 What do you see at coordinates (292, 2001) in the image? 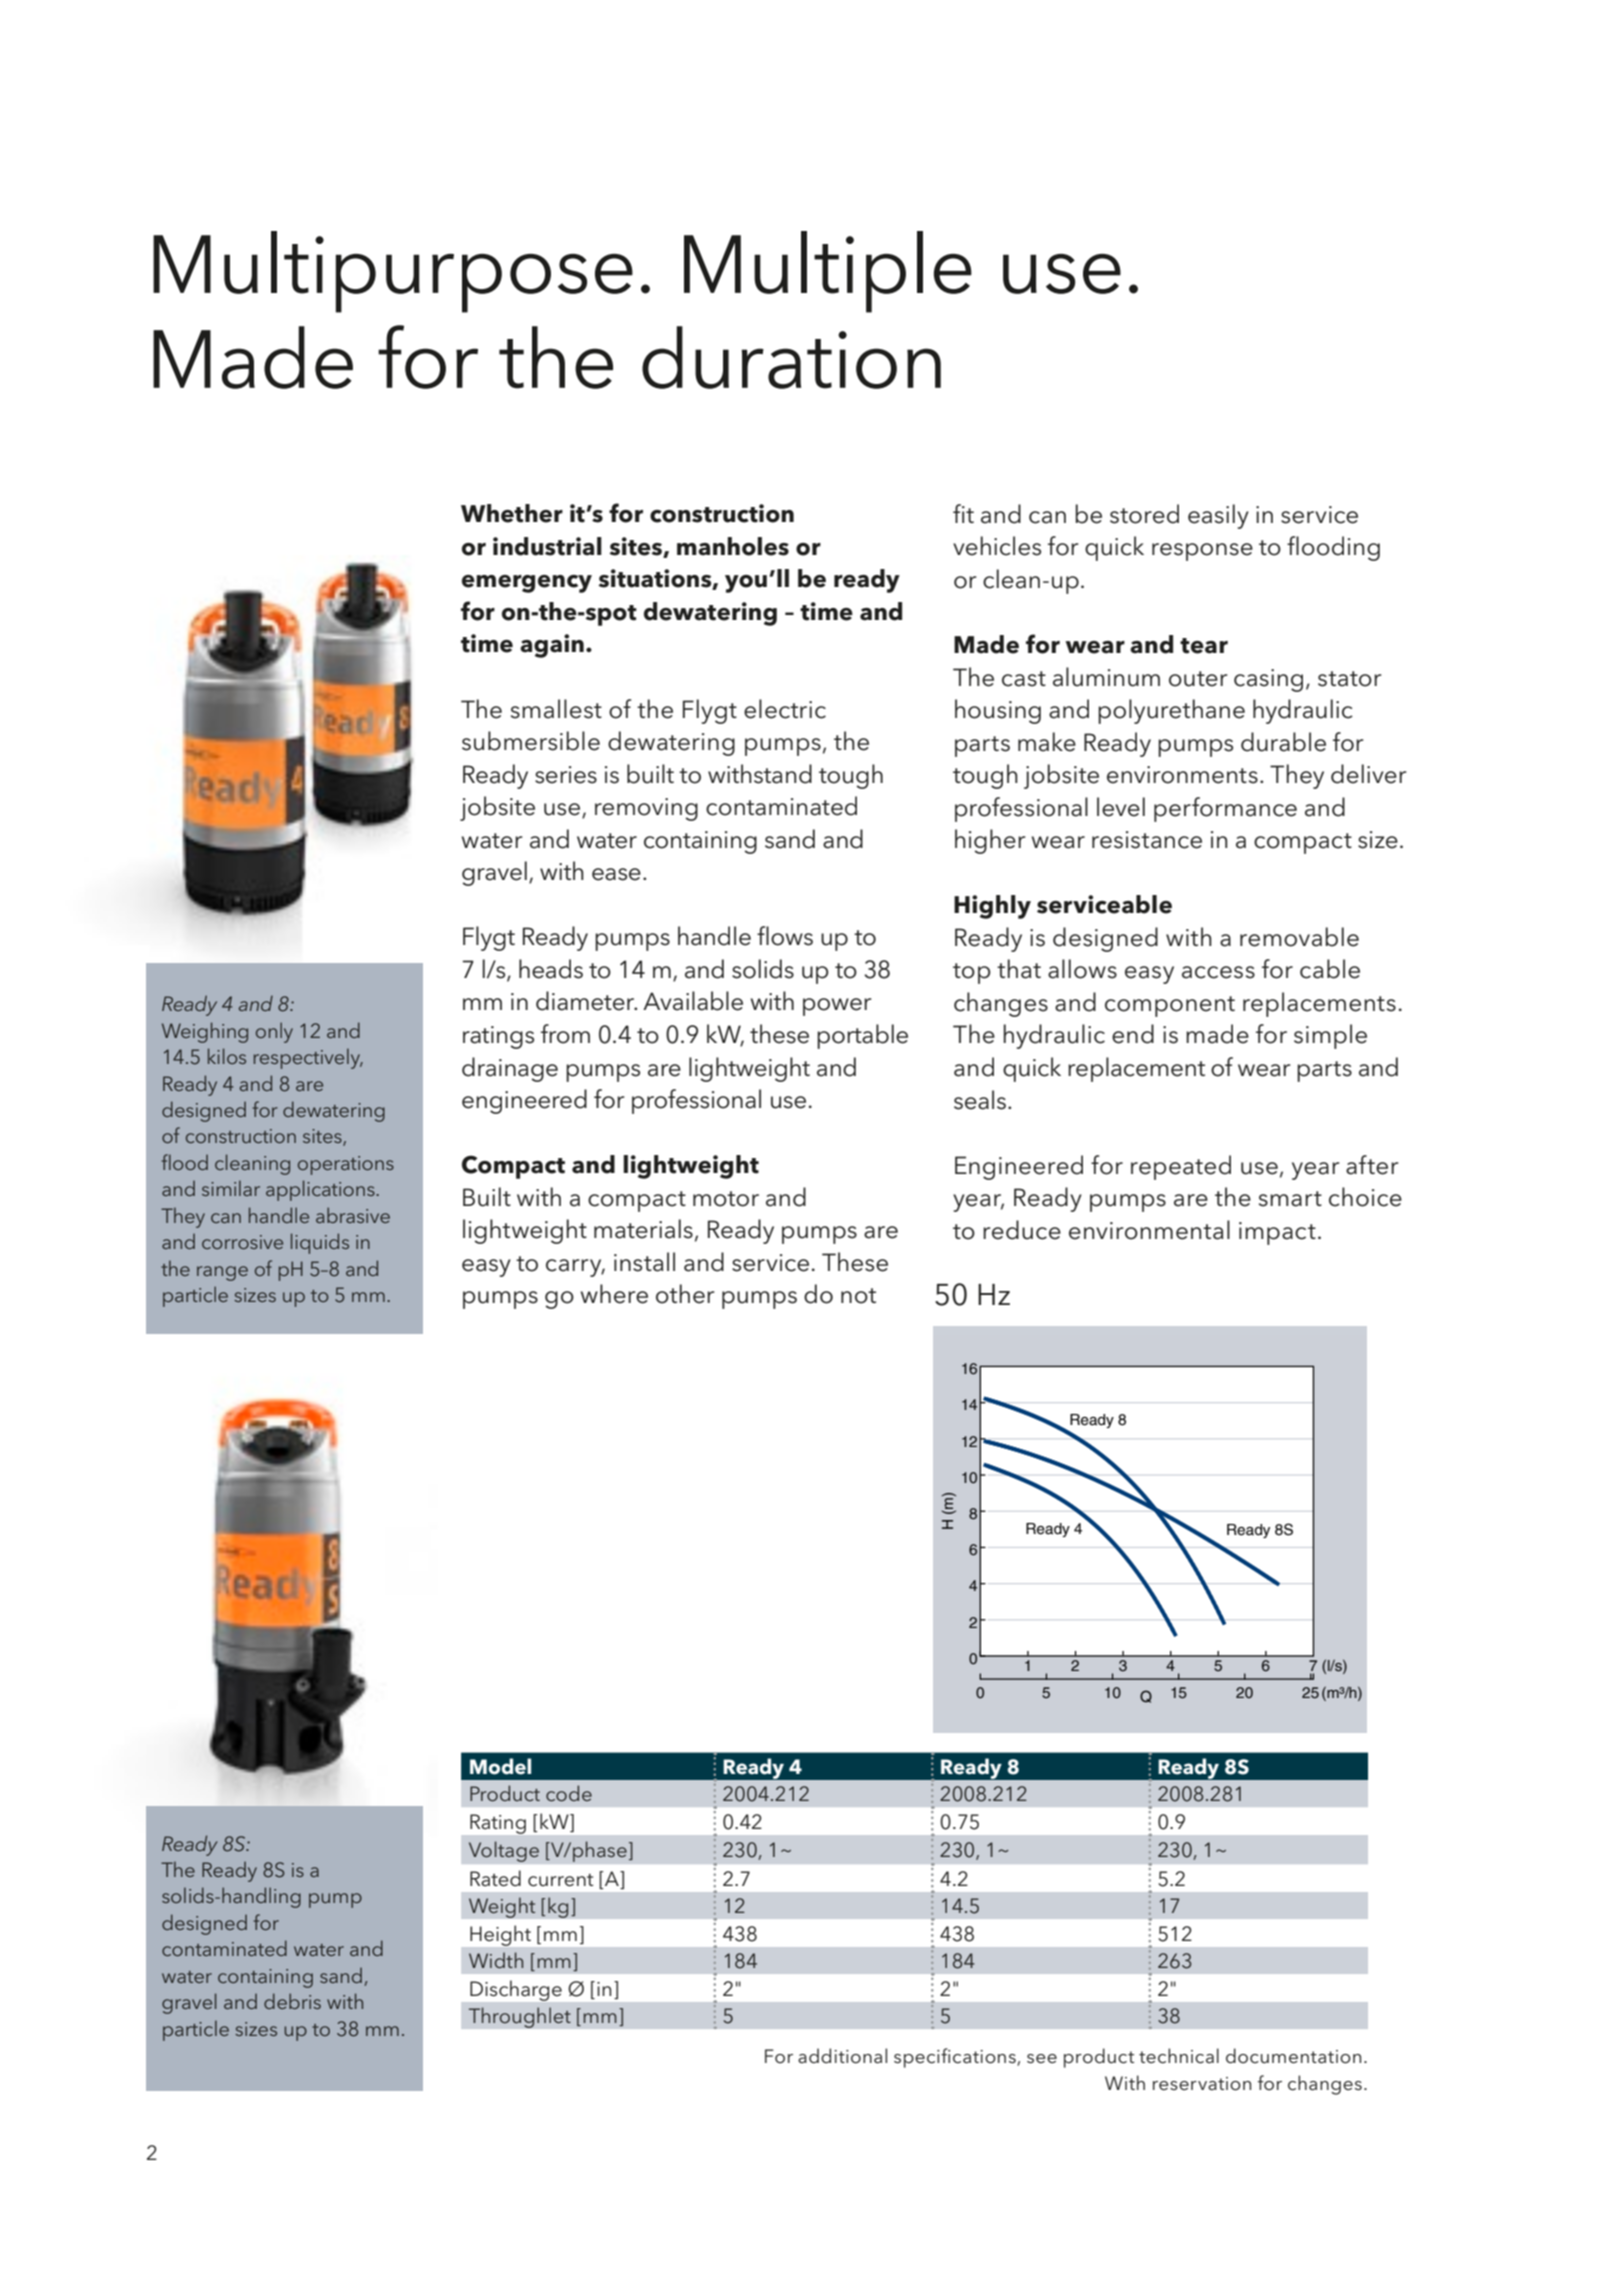
I see `debris` at bounding box center [292, 2001].
